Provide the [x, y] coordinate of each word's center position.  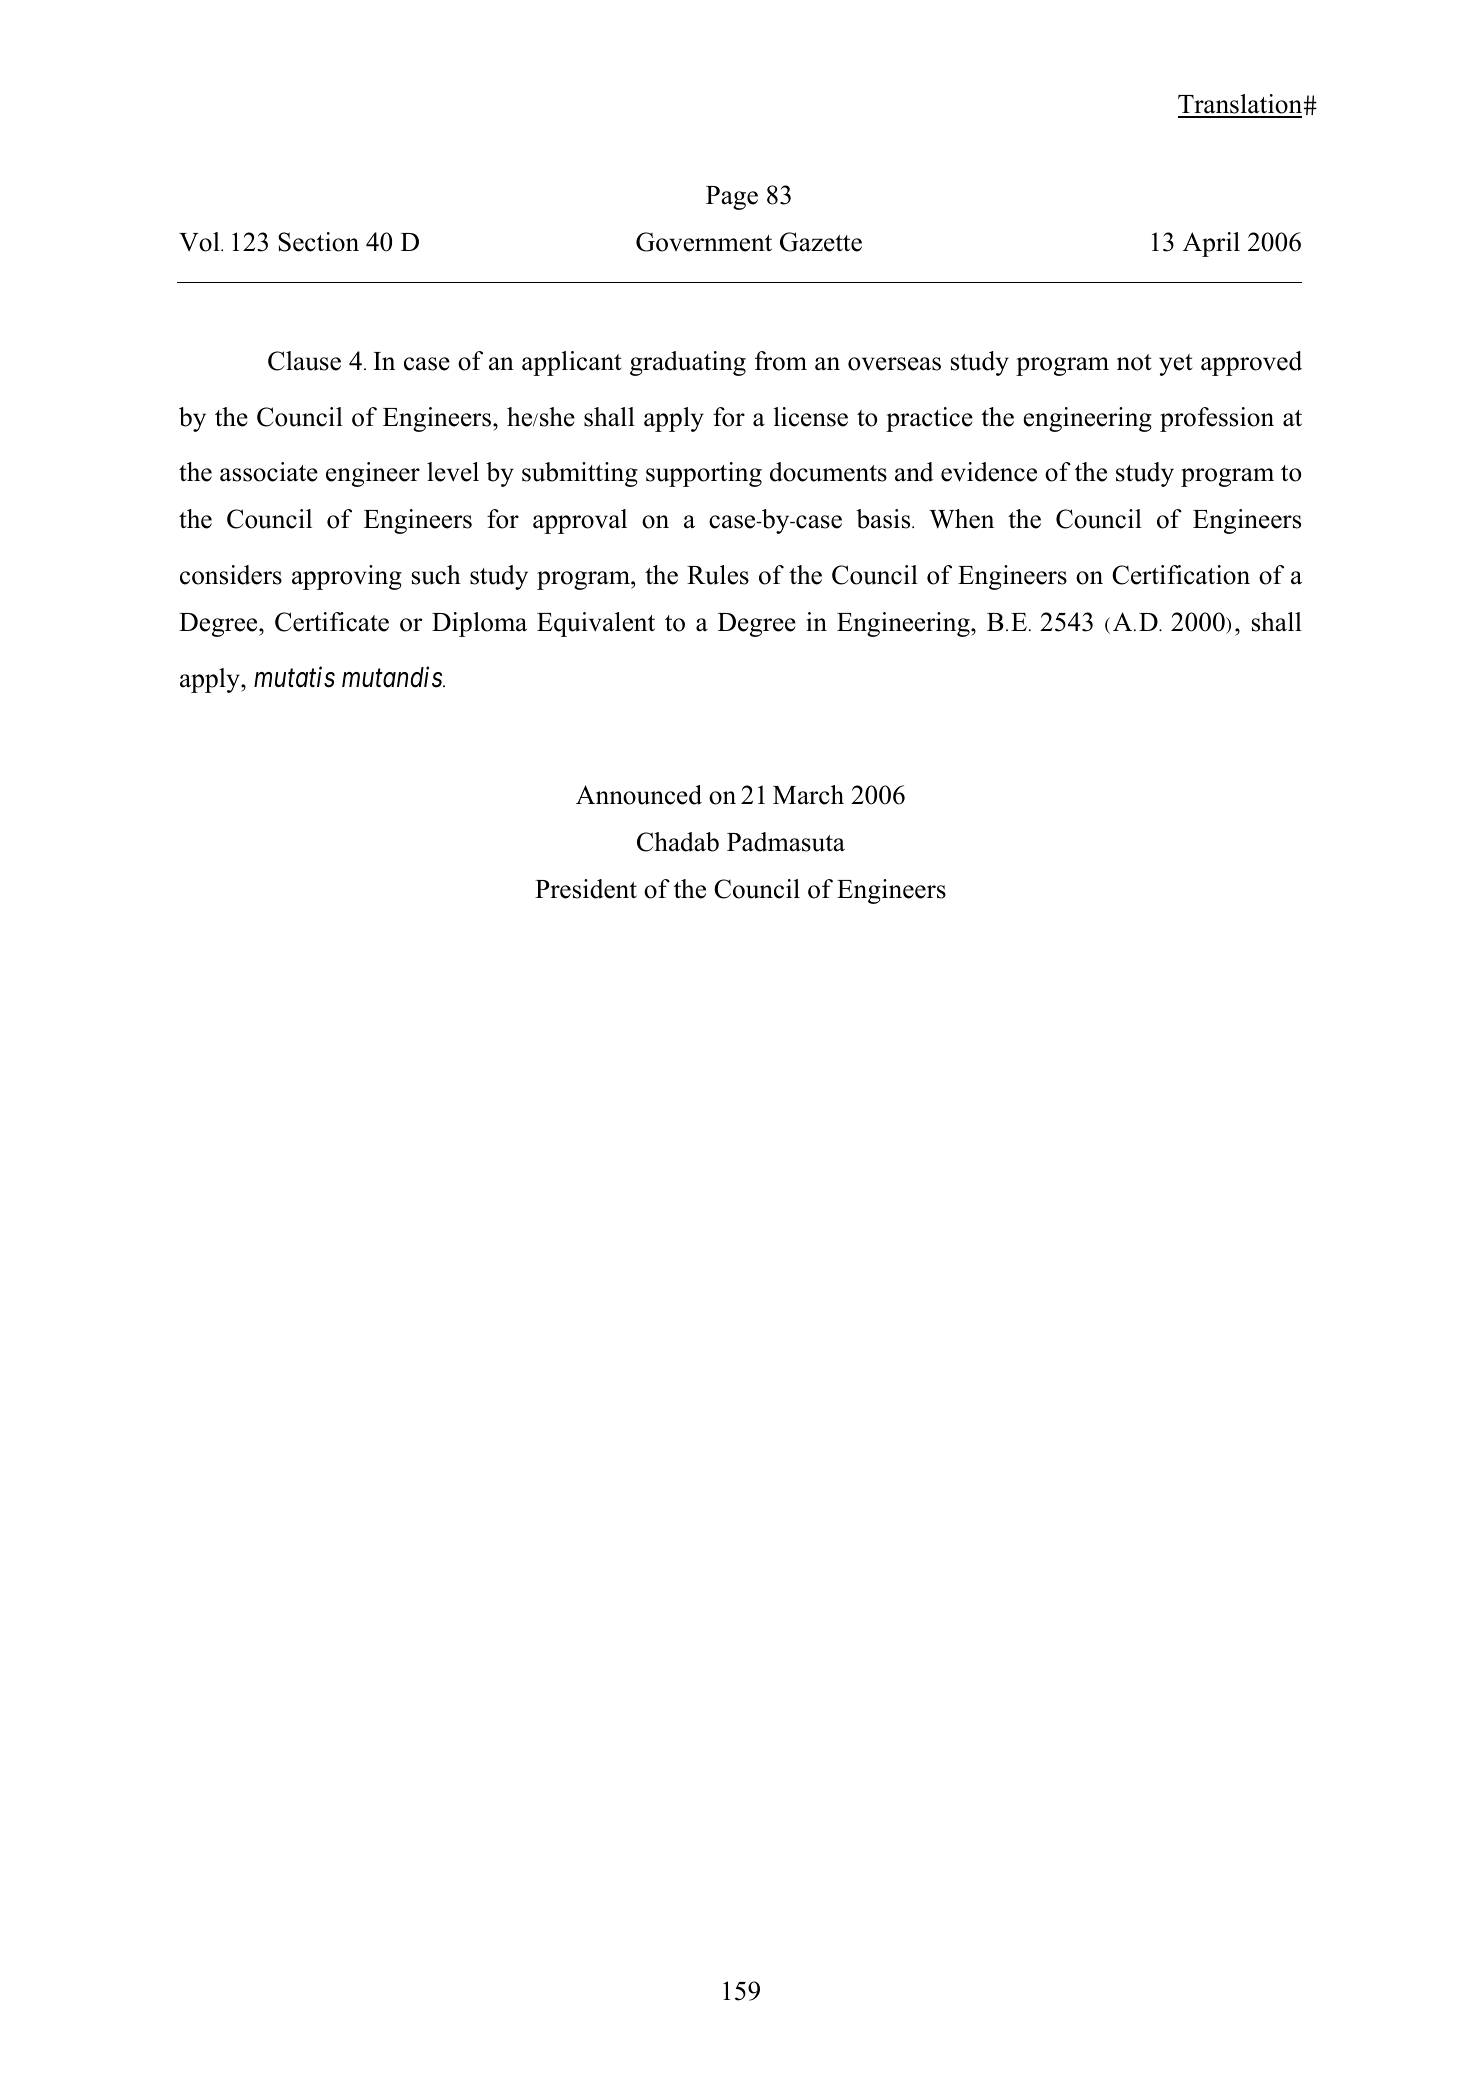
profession [1217, 419]
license [811, 417]
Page [732, 198]
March [808, 795]
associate [269, 472]
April [1211, 244]
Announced [639, 795]
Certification [1181, 575]
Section [318, 242]
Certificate [332, 622]
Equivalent [596, 624]
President [586, 889]
